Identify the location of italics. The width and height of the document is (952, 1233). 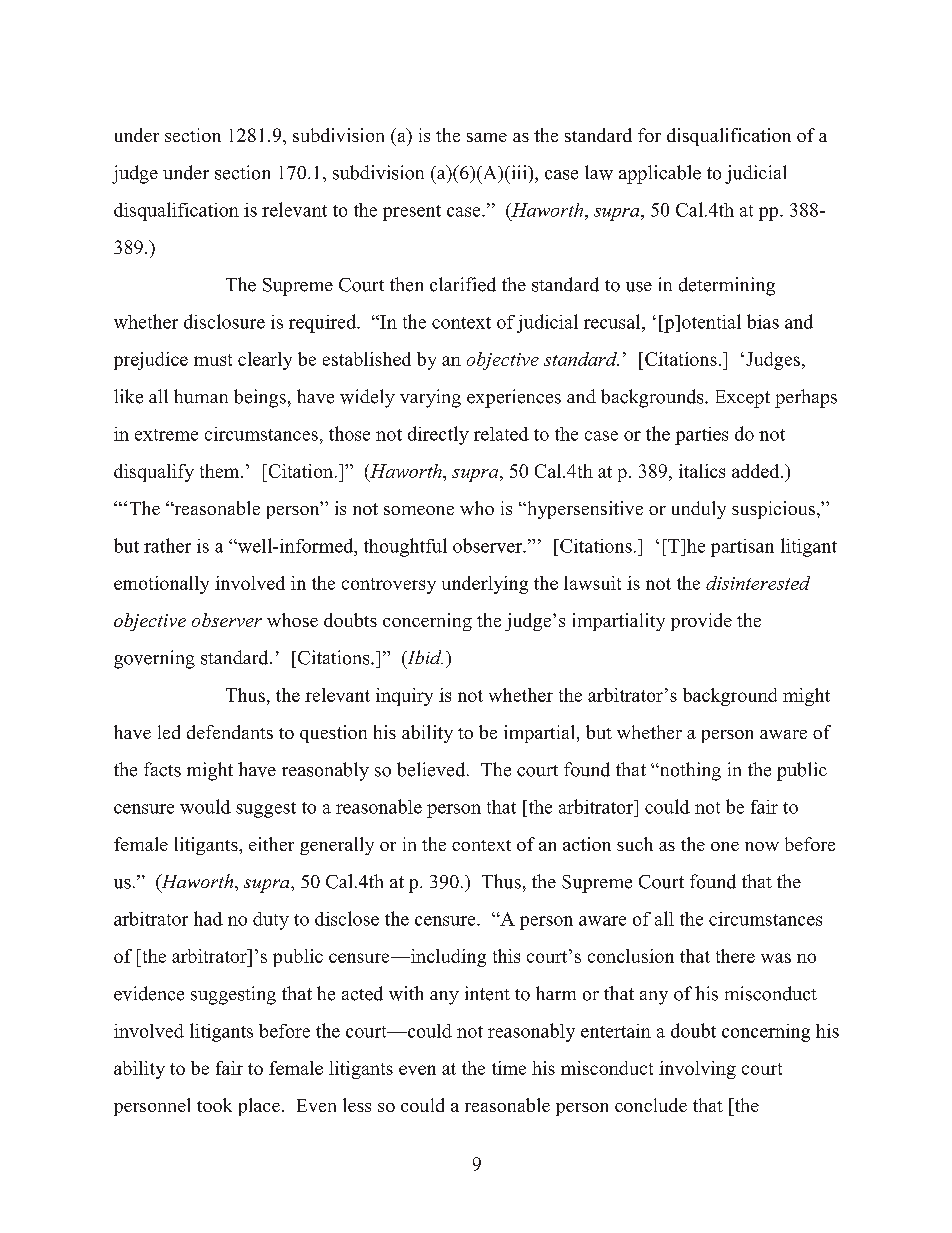
(702, 471).
